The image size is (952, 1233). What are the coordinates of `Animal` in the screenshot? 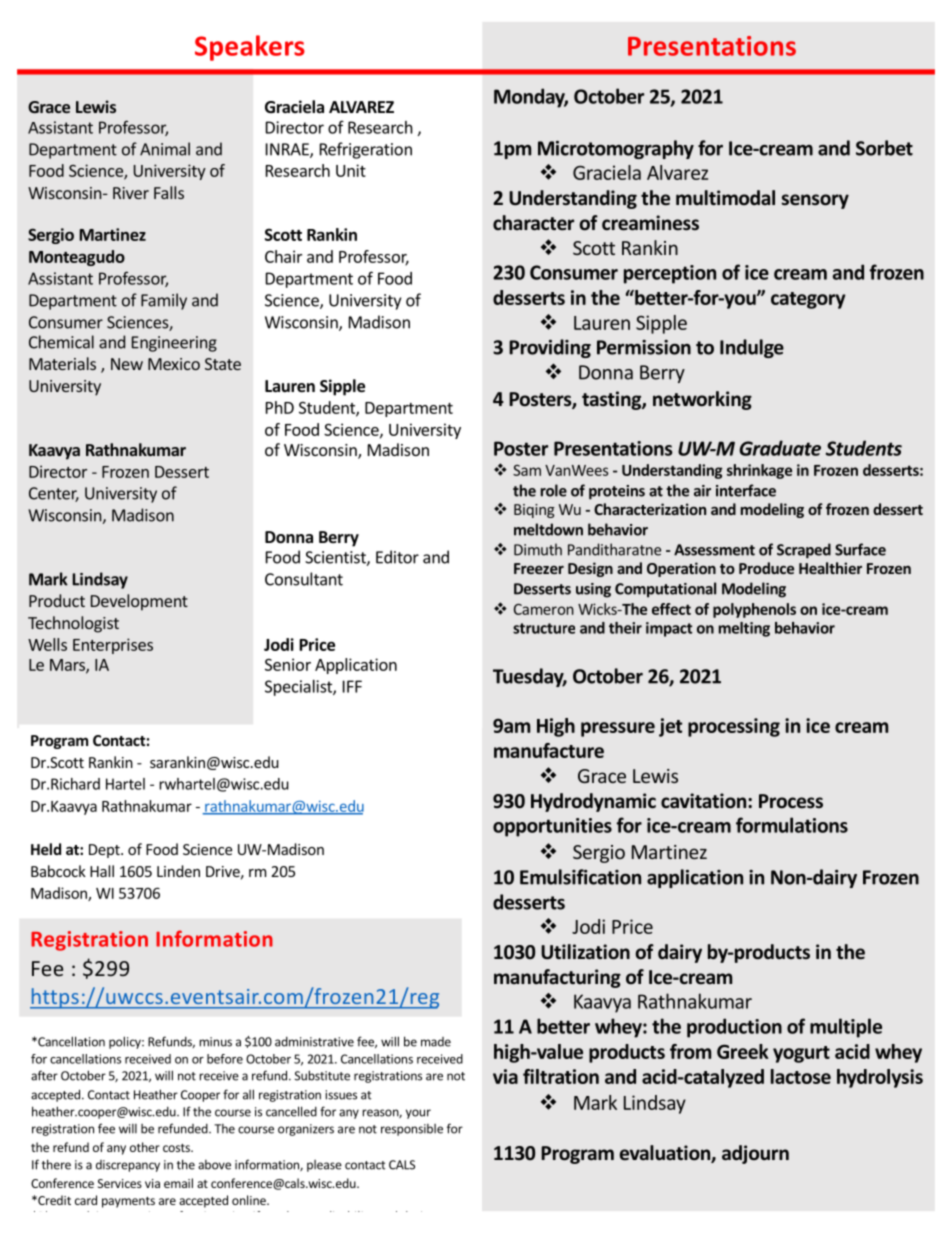 It's located at (165, 149).
